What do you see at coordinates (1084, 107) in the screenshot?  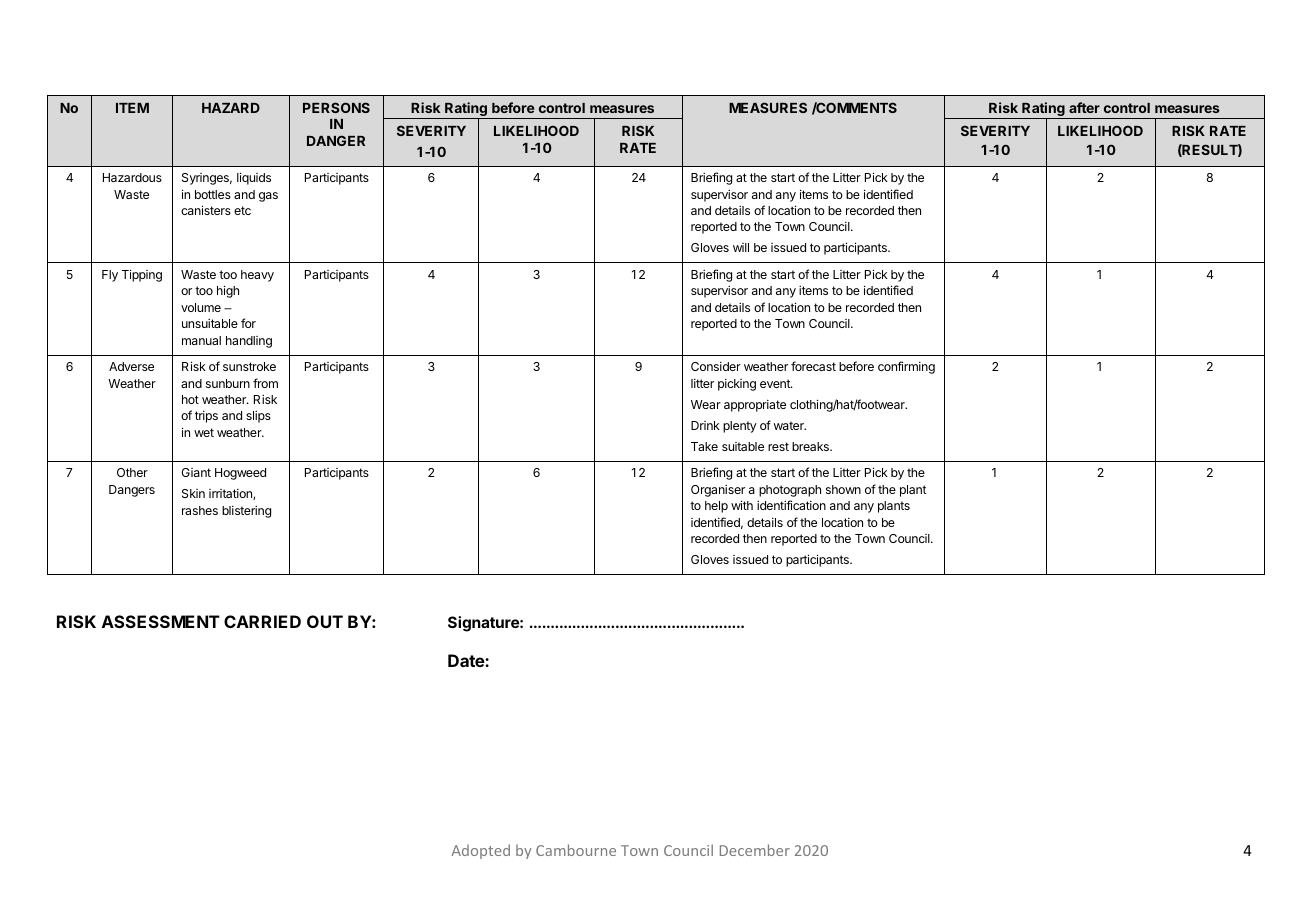 I see `after` at bounding box center [1084, 107].
